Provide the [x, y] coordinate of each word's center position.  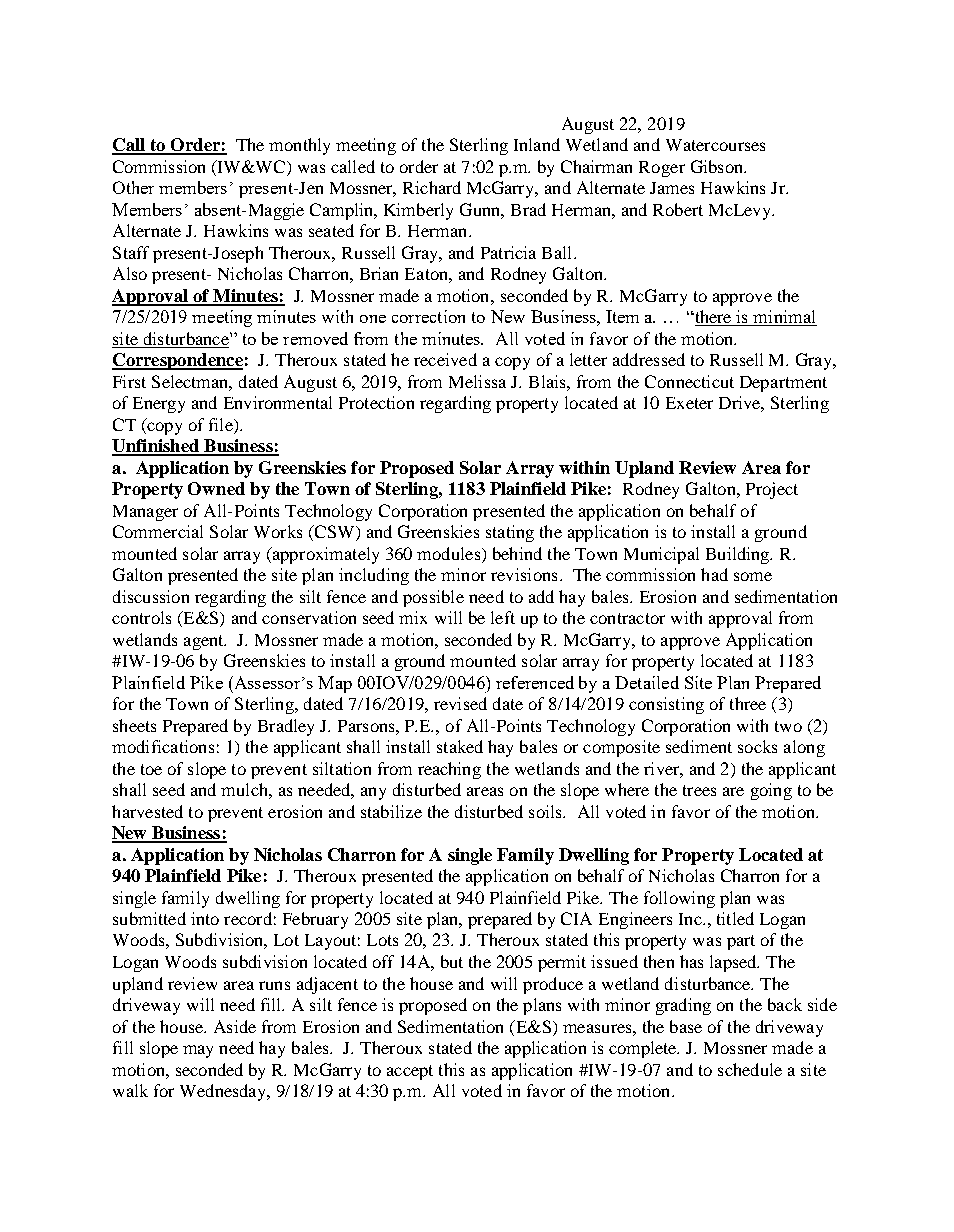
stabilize [391, 811]
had [714, 574]
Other [133, 187]
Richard [432, 187]
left [503, 617]
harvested [147, 811]
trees [699, 790]
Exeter [689, 403]
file [222, 424]
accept [410, 1072]
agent [205, 642]
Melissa [477, 381]
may [198, 1051]
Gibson [718, 166]
